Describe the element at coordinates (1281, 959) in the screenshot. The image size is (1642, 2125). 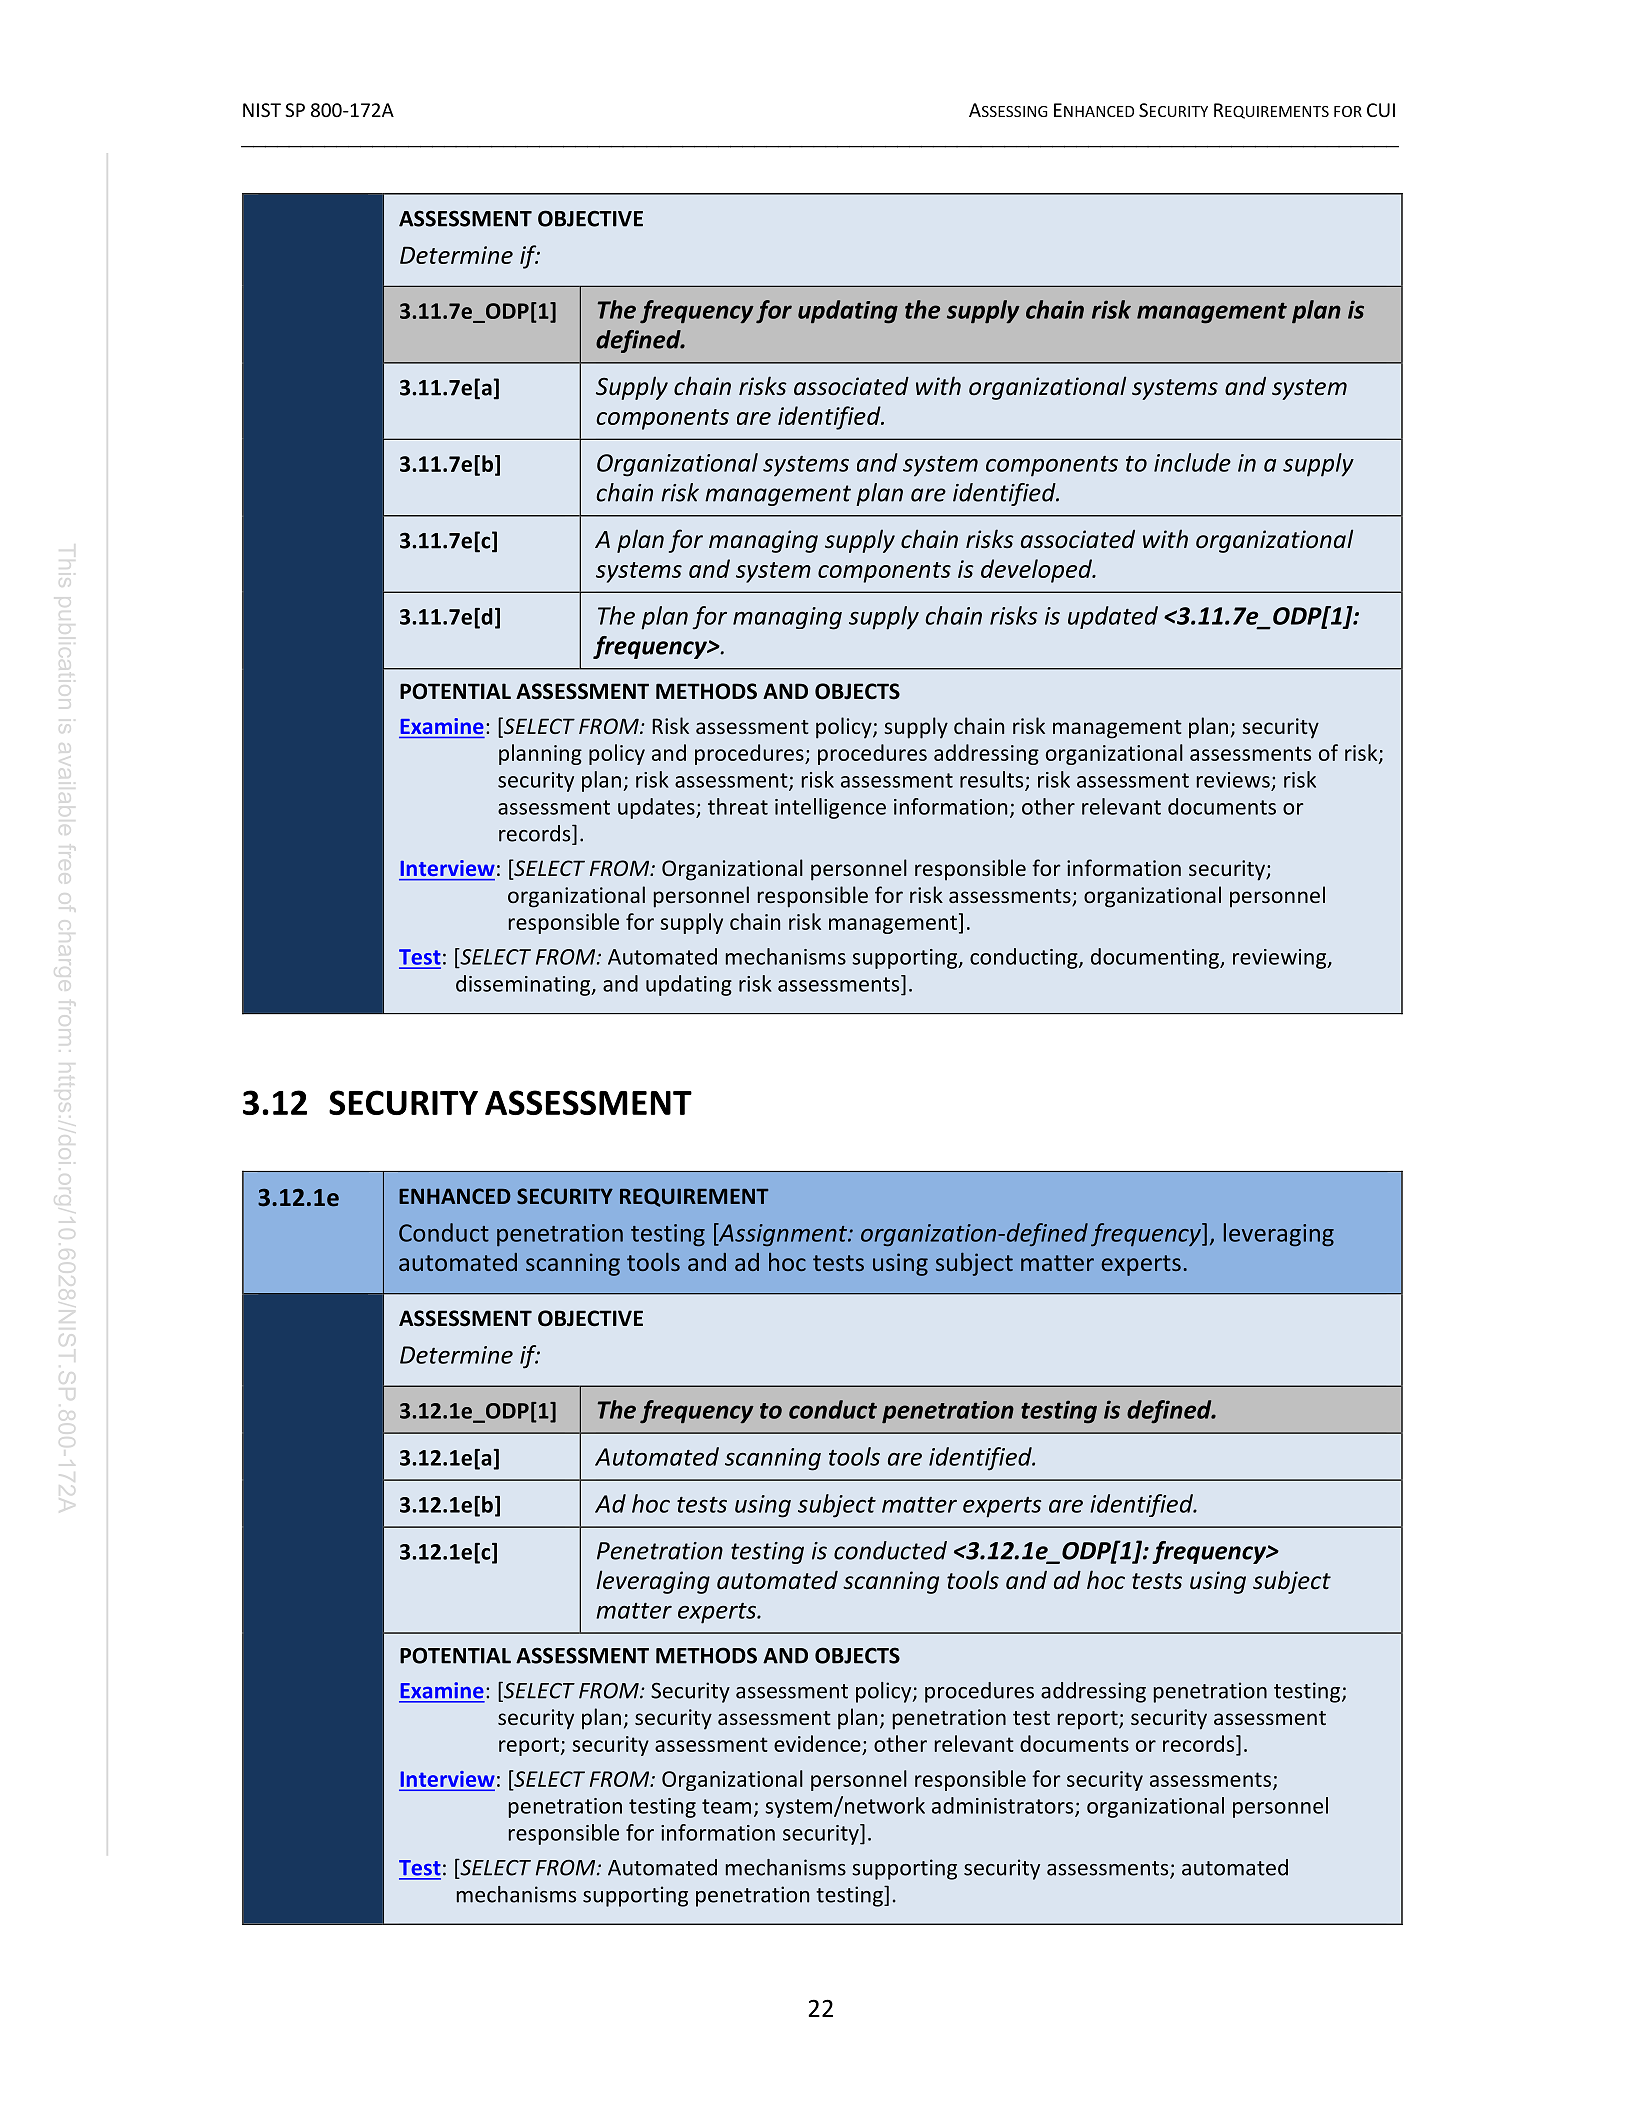
I see `reviewing` at that location.
